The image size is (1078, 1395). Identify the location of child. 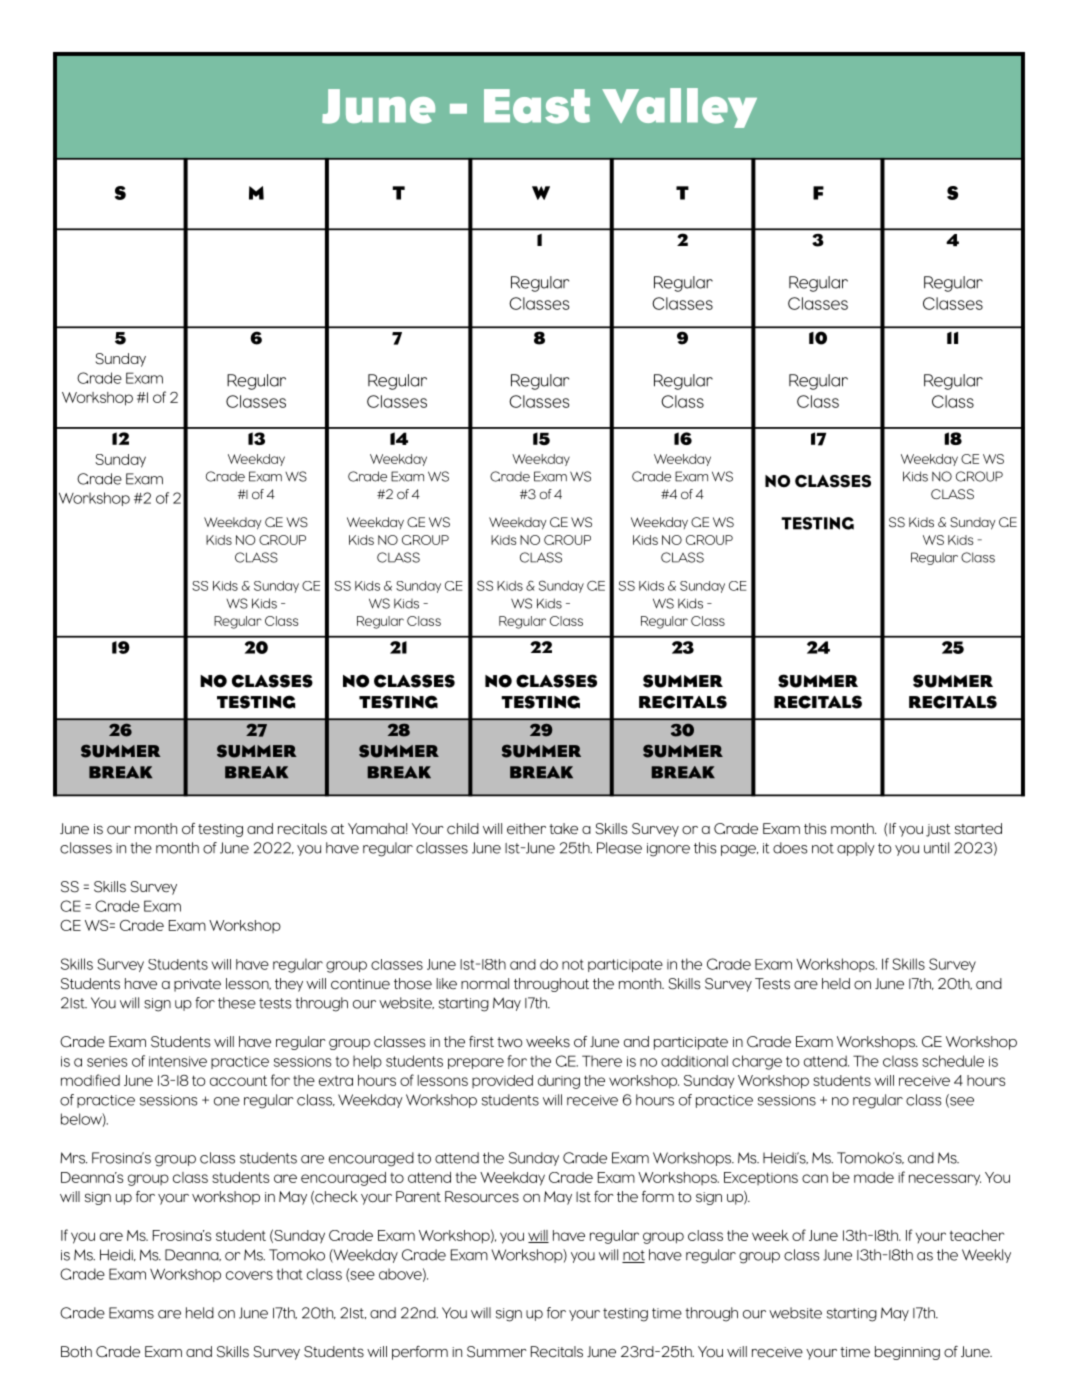
(463, 829).
